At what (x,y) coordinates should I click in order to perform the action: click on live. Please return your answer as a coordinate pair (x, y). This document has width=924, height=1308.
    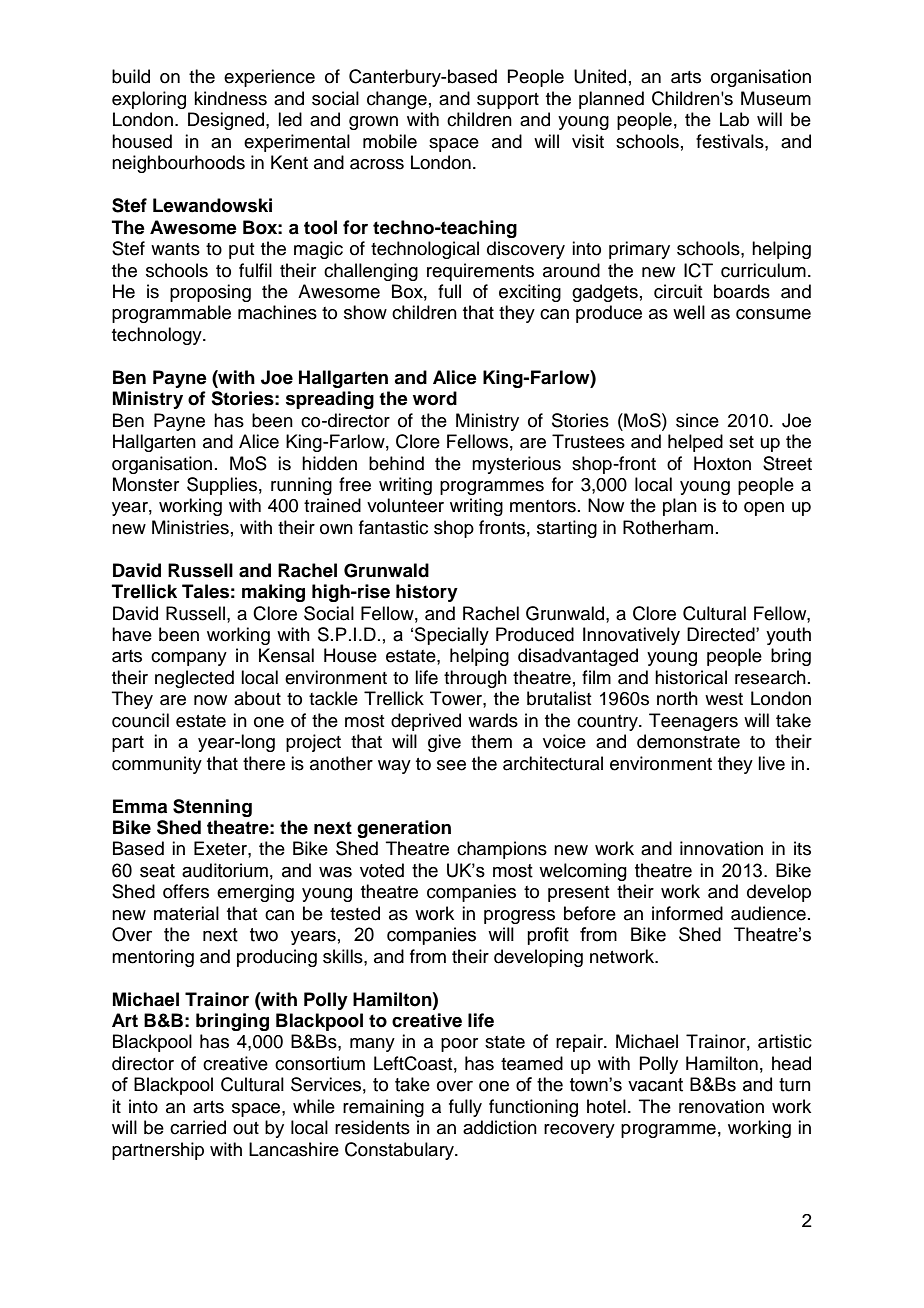
    Looking at the image, I should click on (771, 763).
